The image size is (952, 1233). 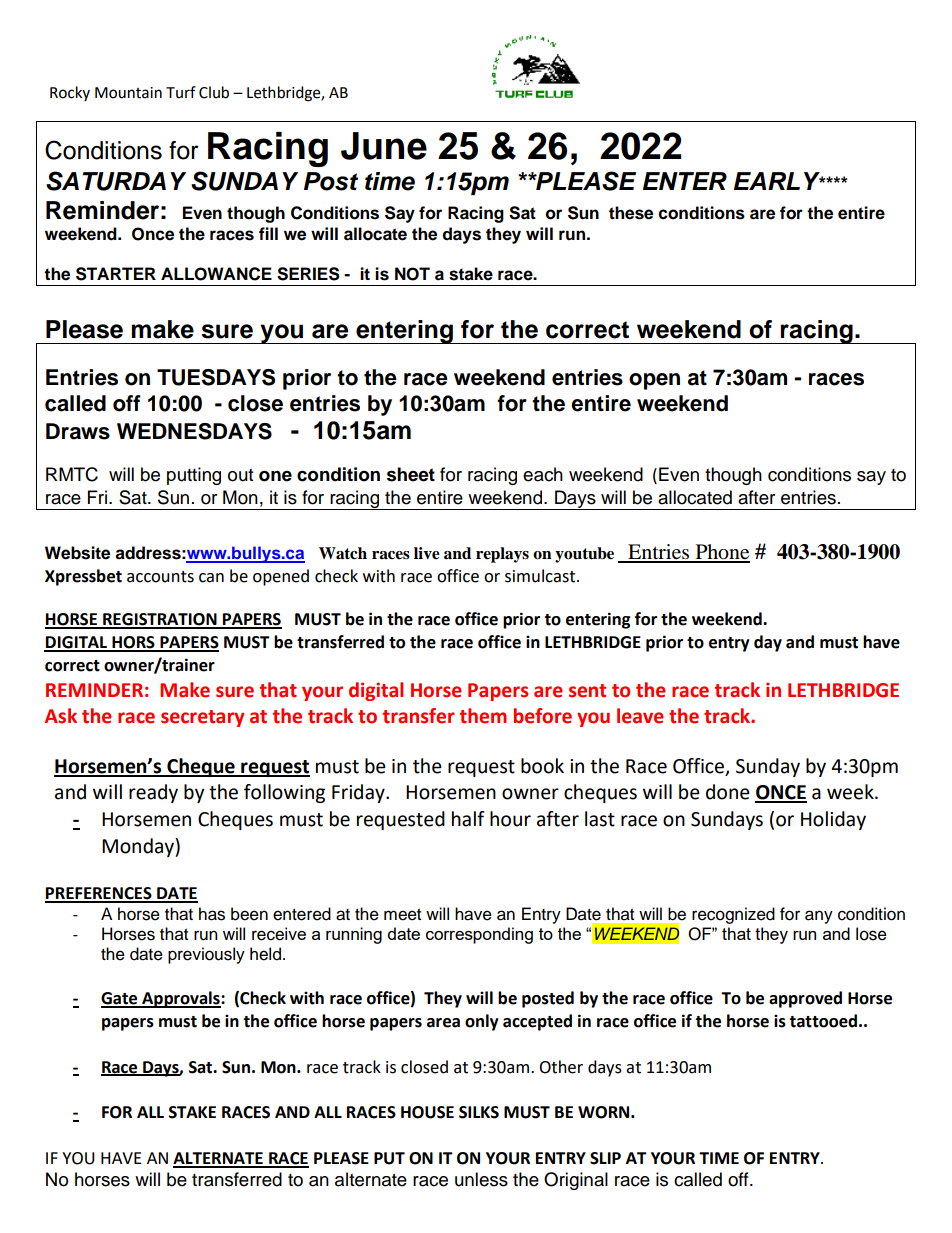 What do you see at coordinates (427, 1112) in the screenshot?
I see `HOUSE` at bounding box center [427, 1112].
